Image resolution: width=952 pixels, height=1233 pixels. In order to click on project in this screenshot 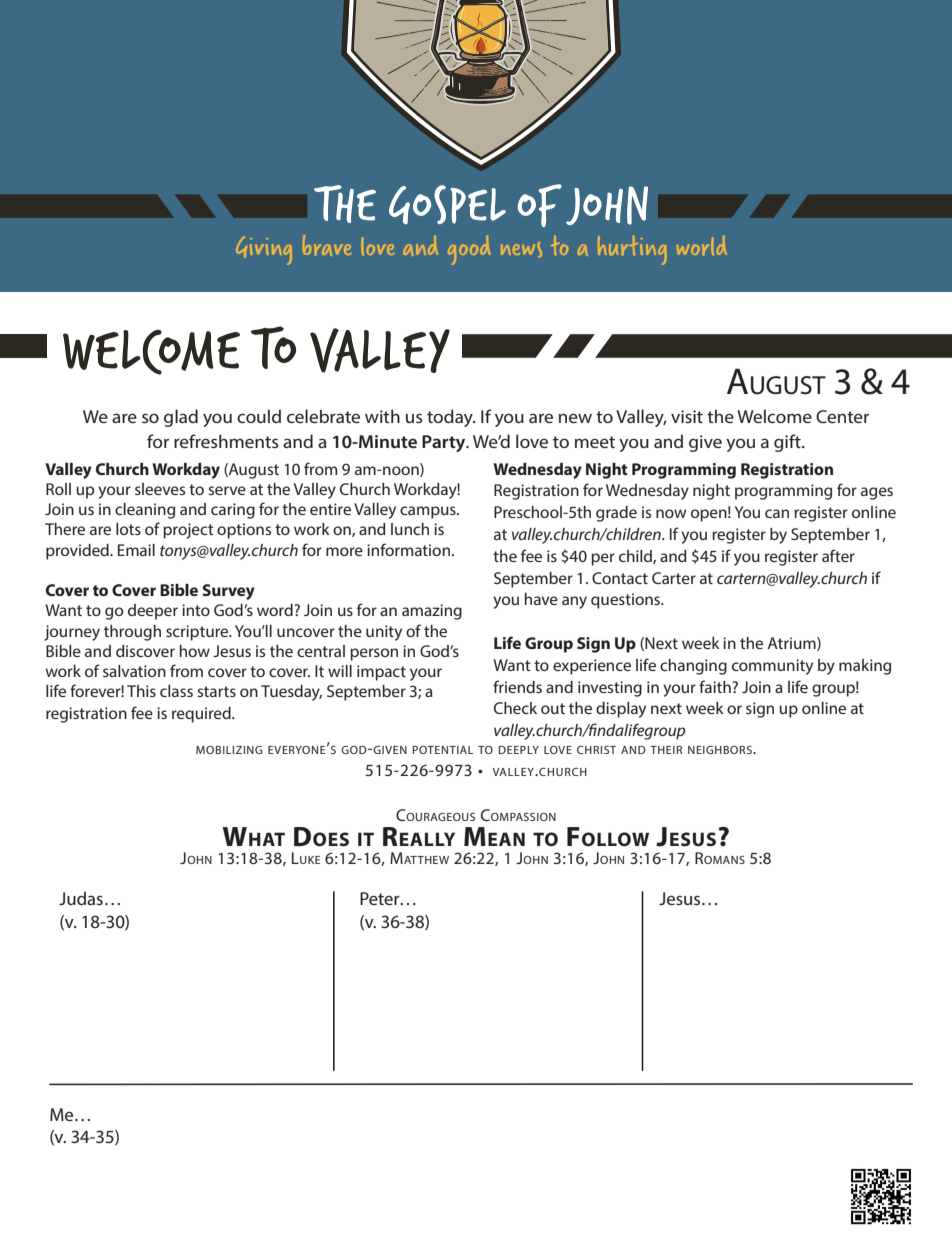, I will do `click(188, 531)`.
